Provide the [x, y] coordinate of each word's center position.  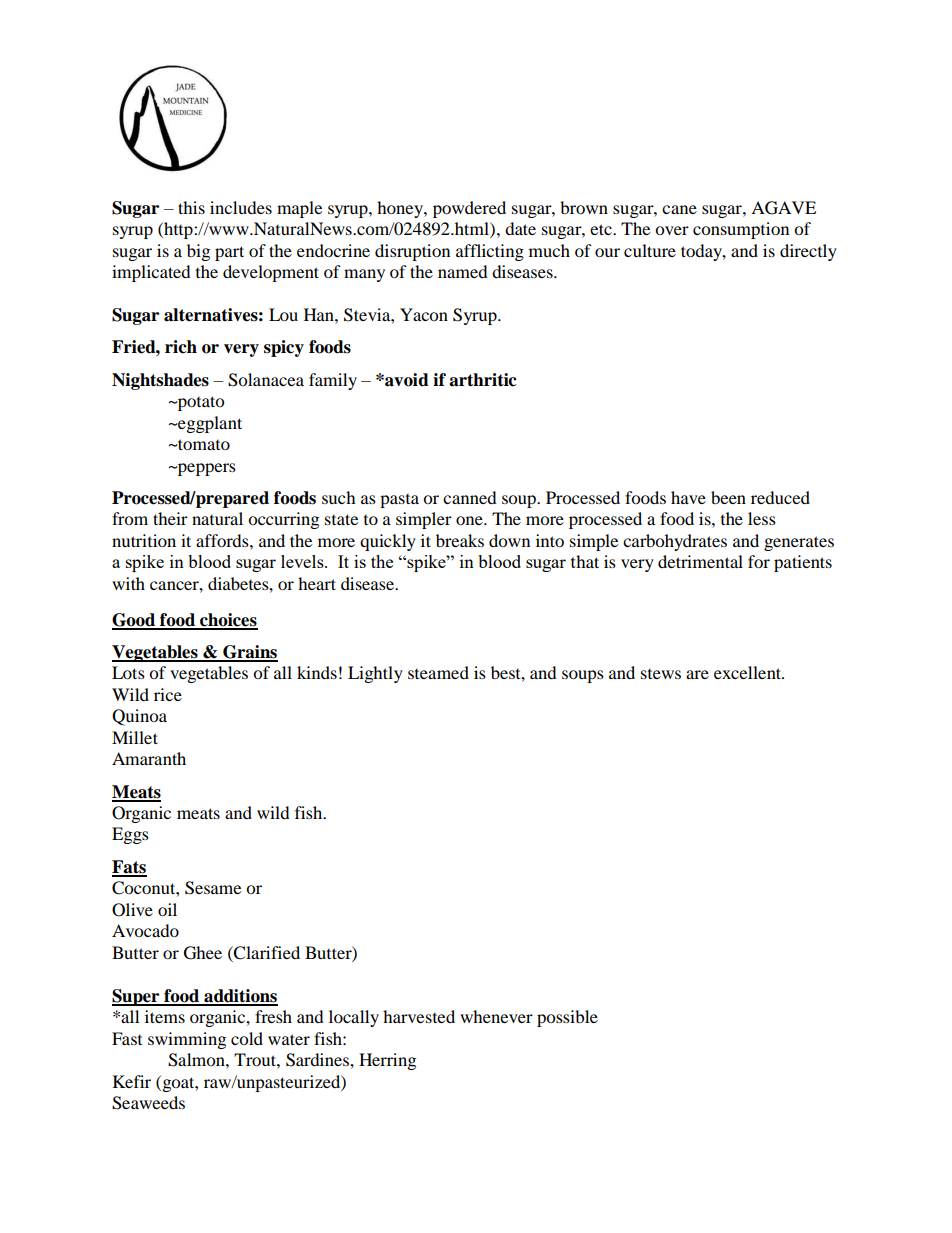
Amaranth [149, 758]
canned [470, 497]
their [170, 518]
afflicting [490, 252]
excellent [748, 672]
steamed [438, 672]
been [728, 497]
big [198, 252]
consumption [741, 230]
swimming [187, 1040]
